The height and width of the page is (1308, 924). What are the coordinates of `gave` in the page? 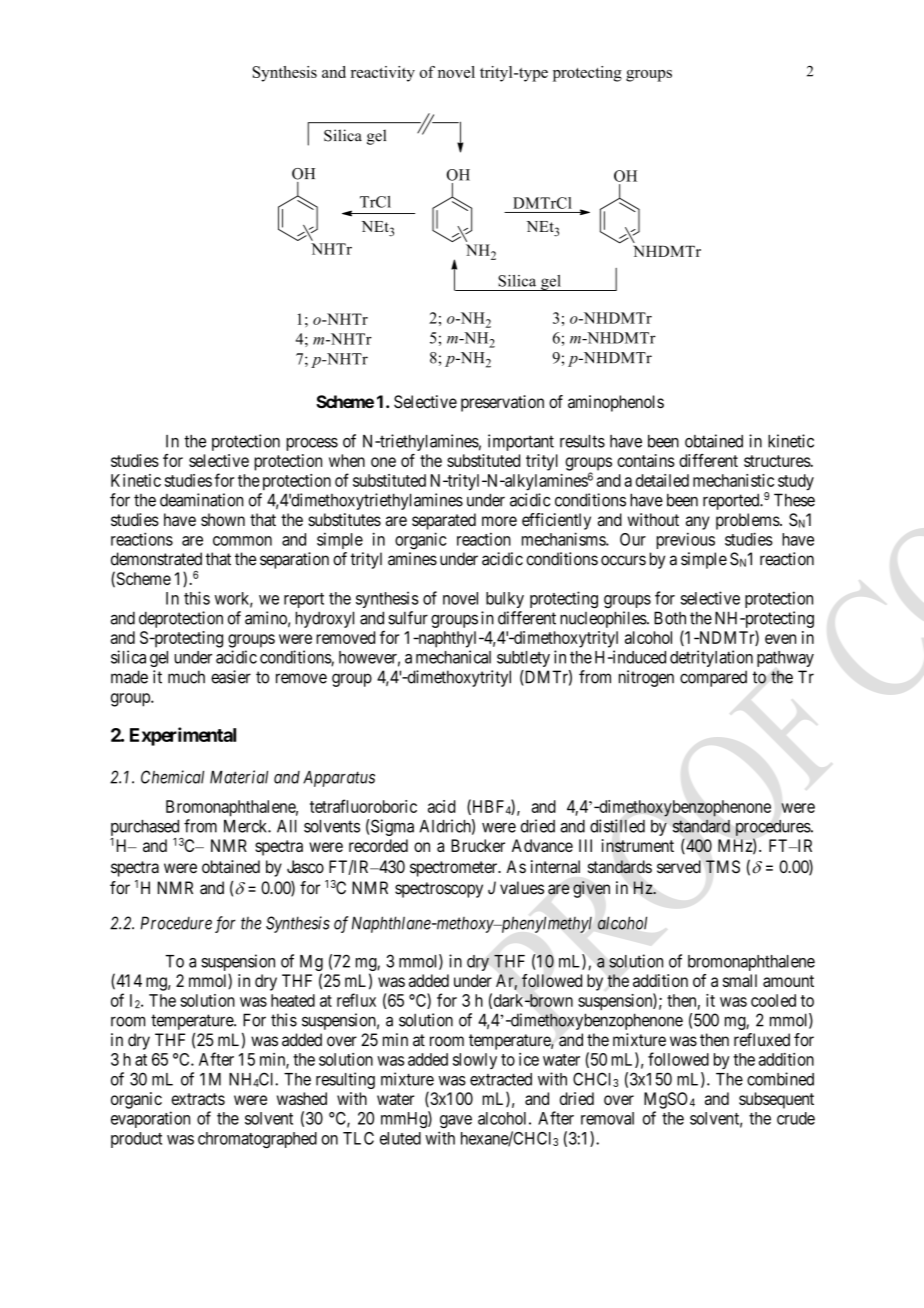 It's located at (456, 1121).
